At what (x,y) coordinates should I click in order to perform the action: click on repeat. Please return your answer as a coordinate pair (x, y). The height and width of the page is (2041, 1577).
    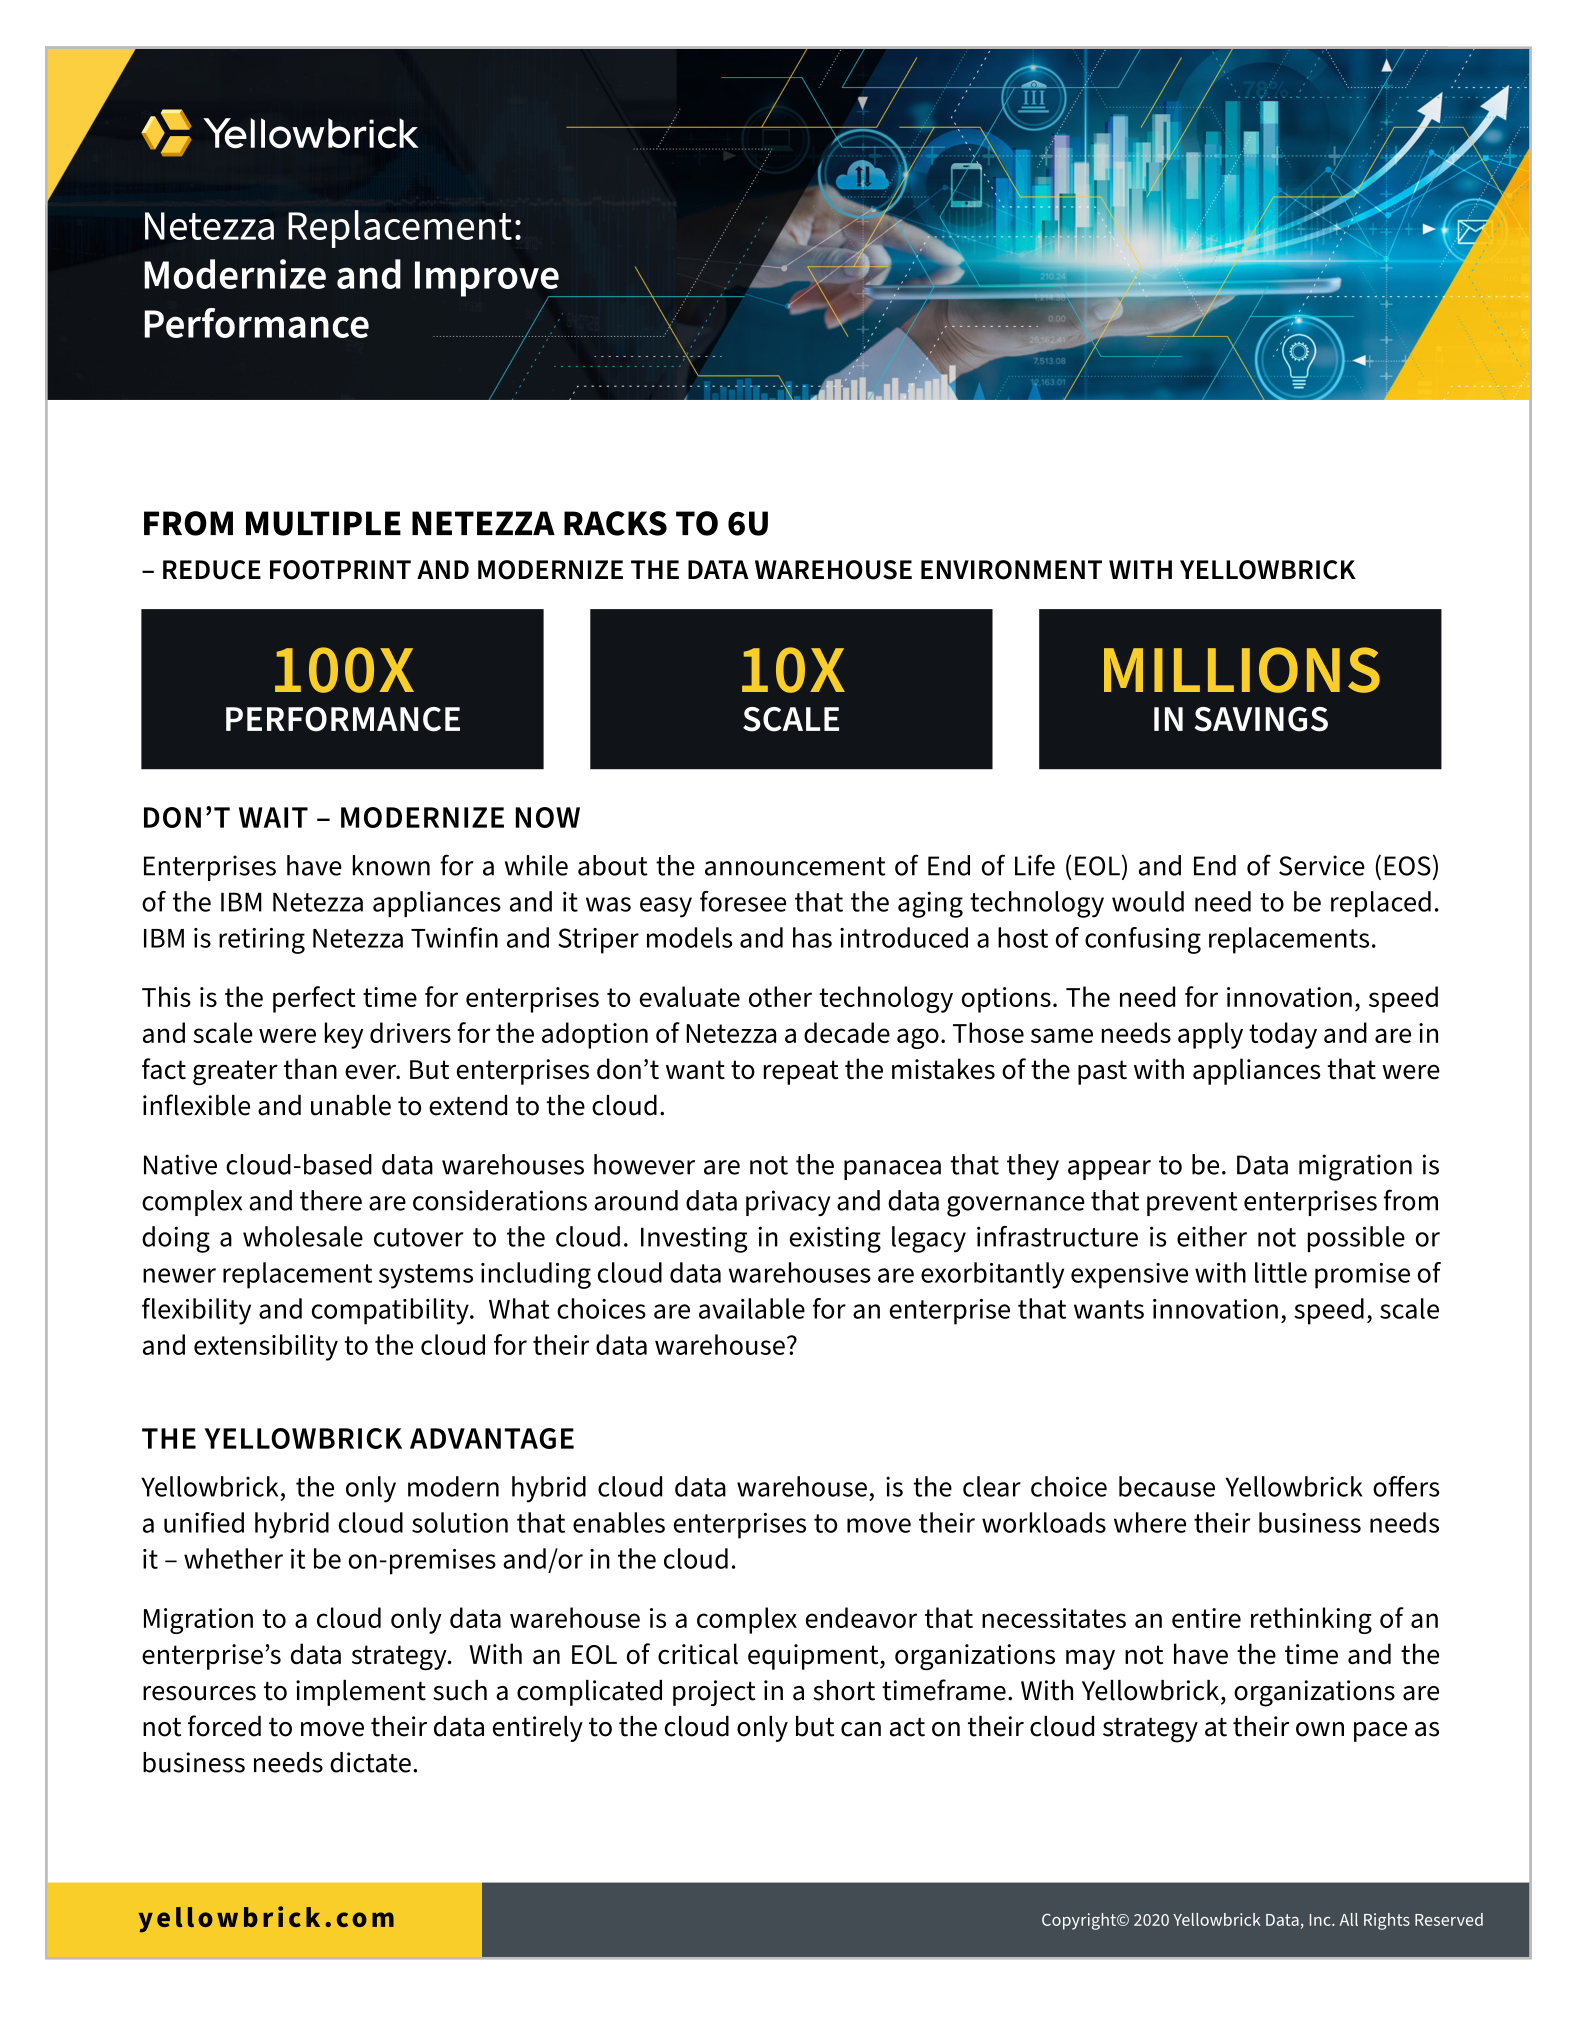
    Looking at the image, I should click on (801, 1072).
